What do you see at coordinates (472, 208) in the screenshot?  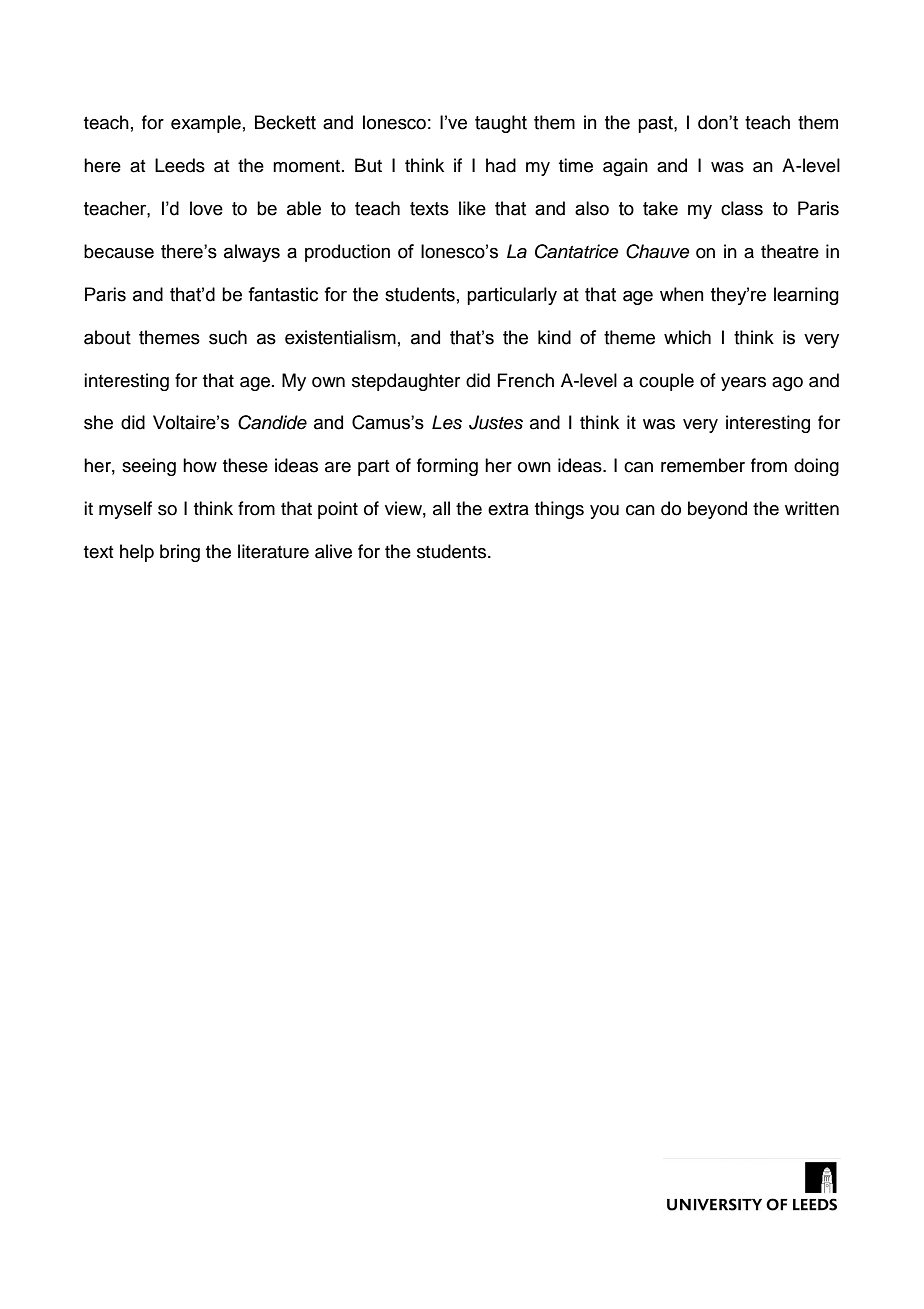 I see `like` at bounding box center [472, 208].
